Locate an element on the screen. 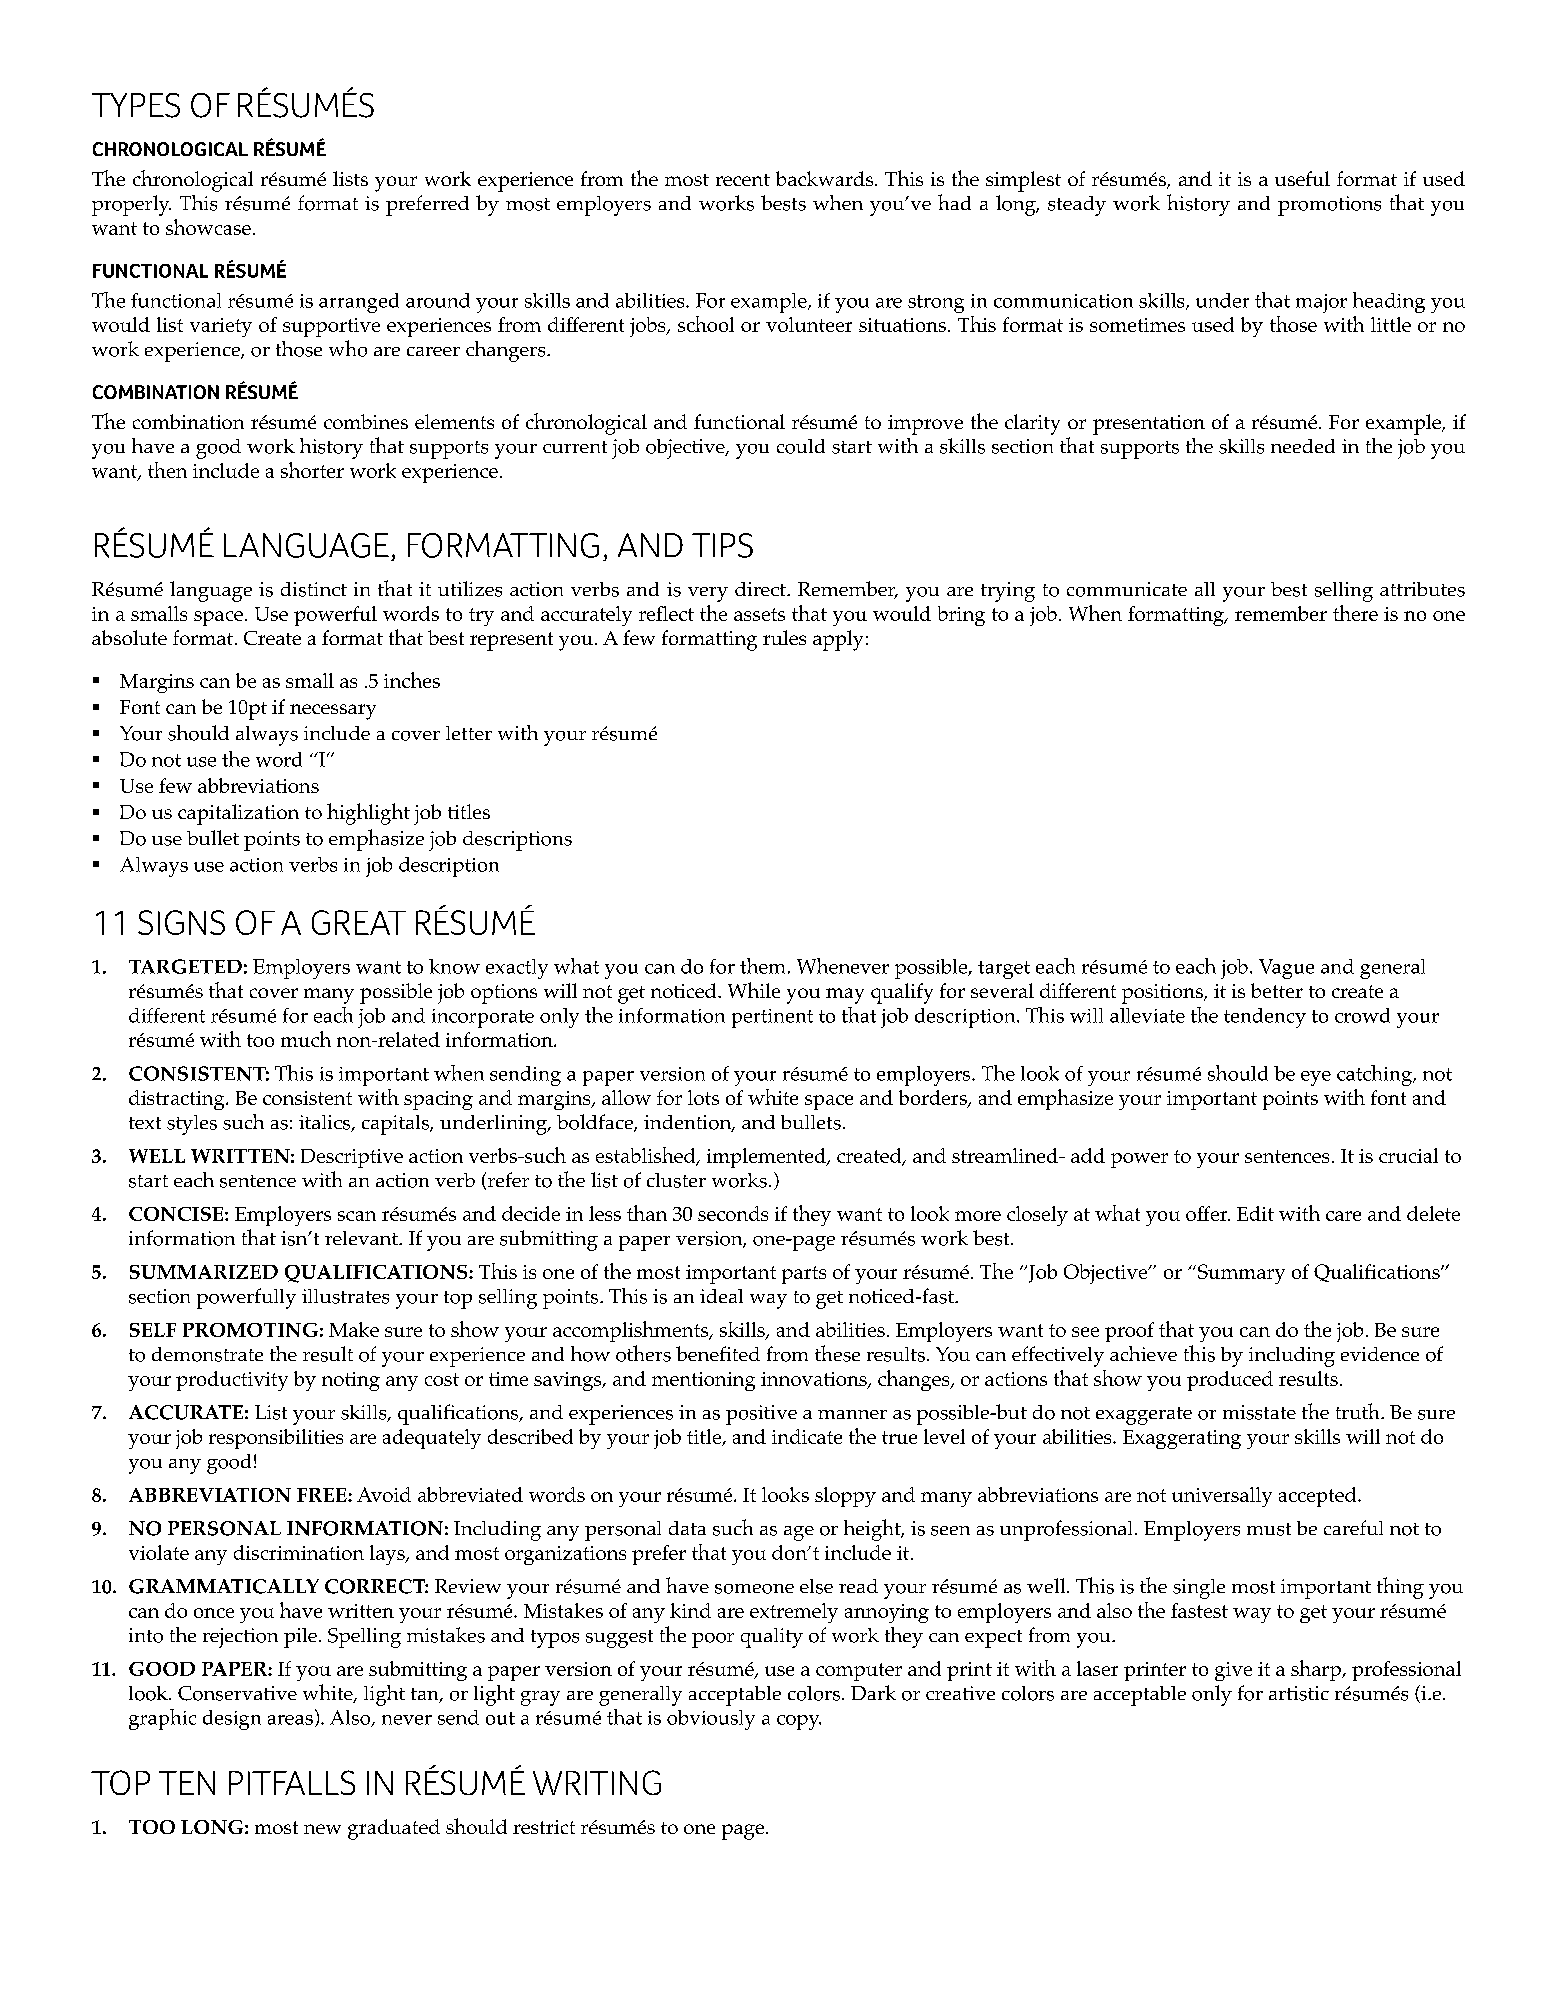  copy is located at coordinates (799, 1722).
